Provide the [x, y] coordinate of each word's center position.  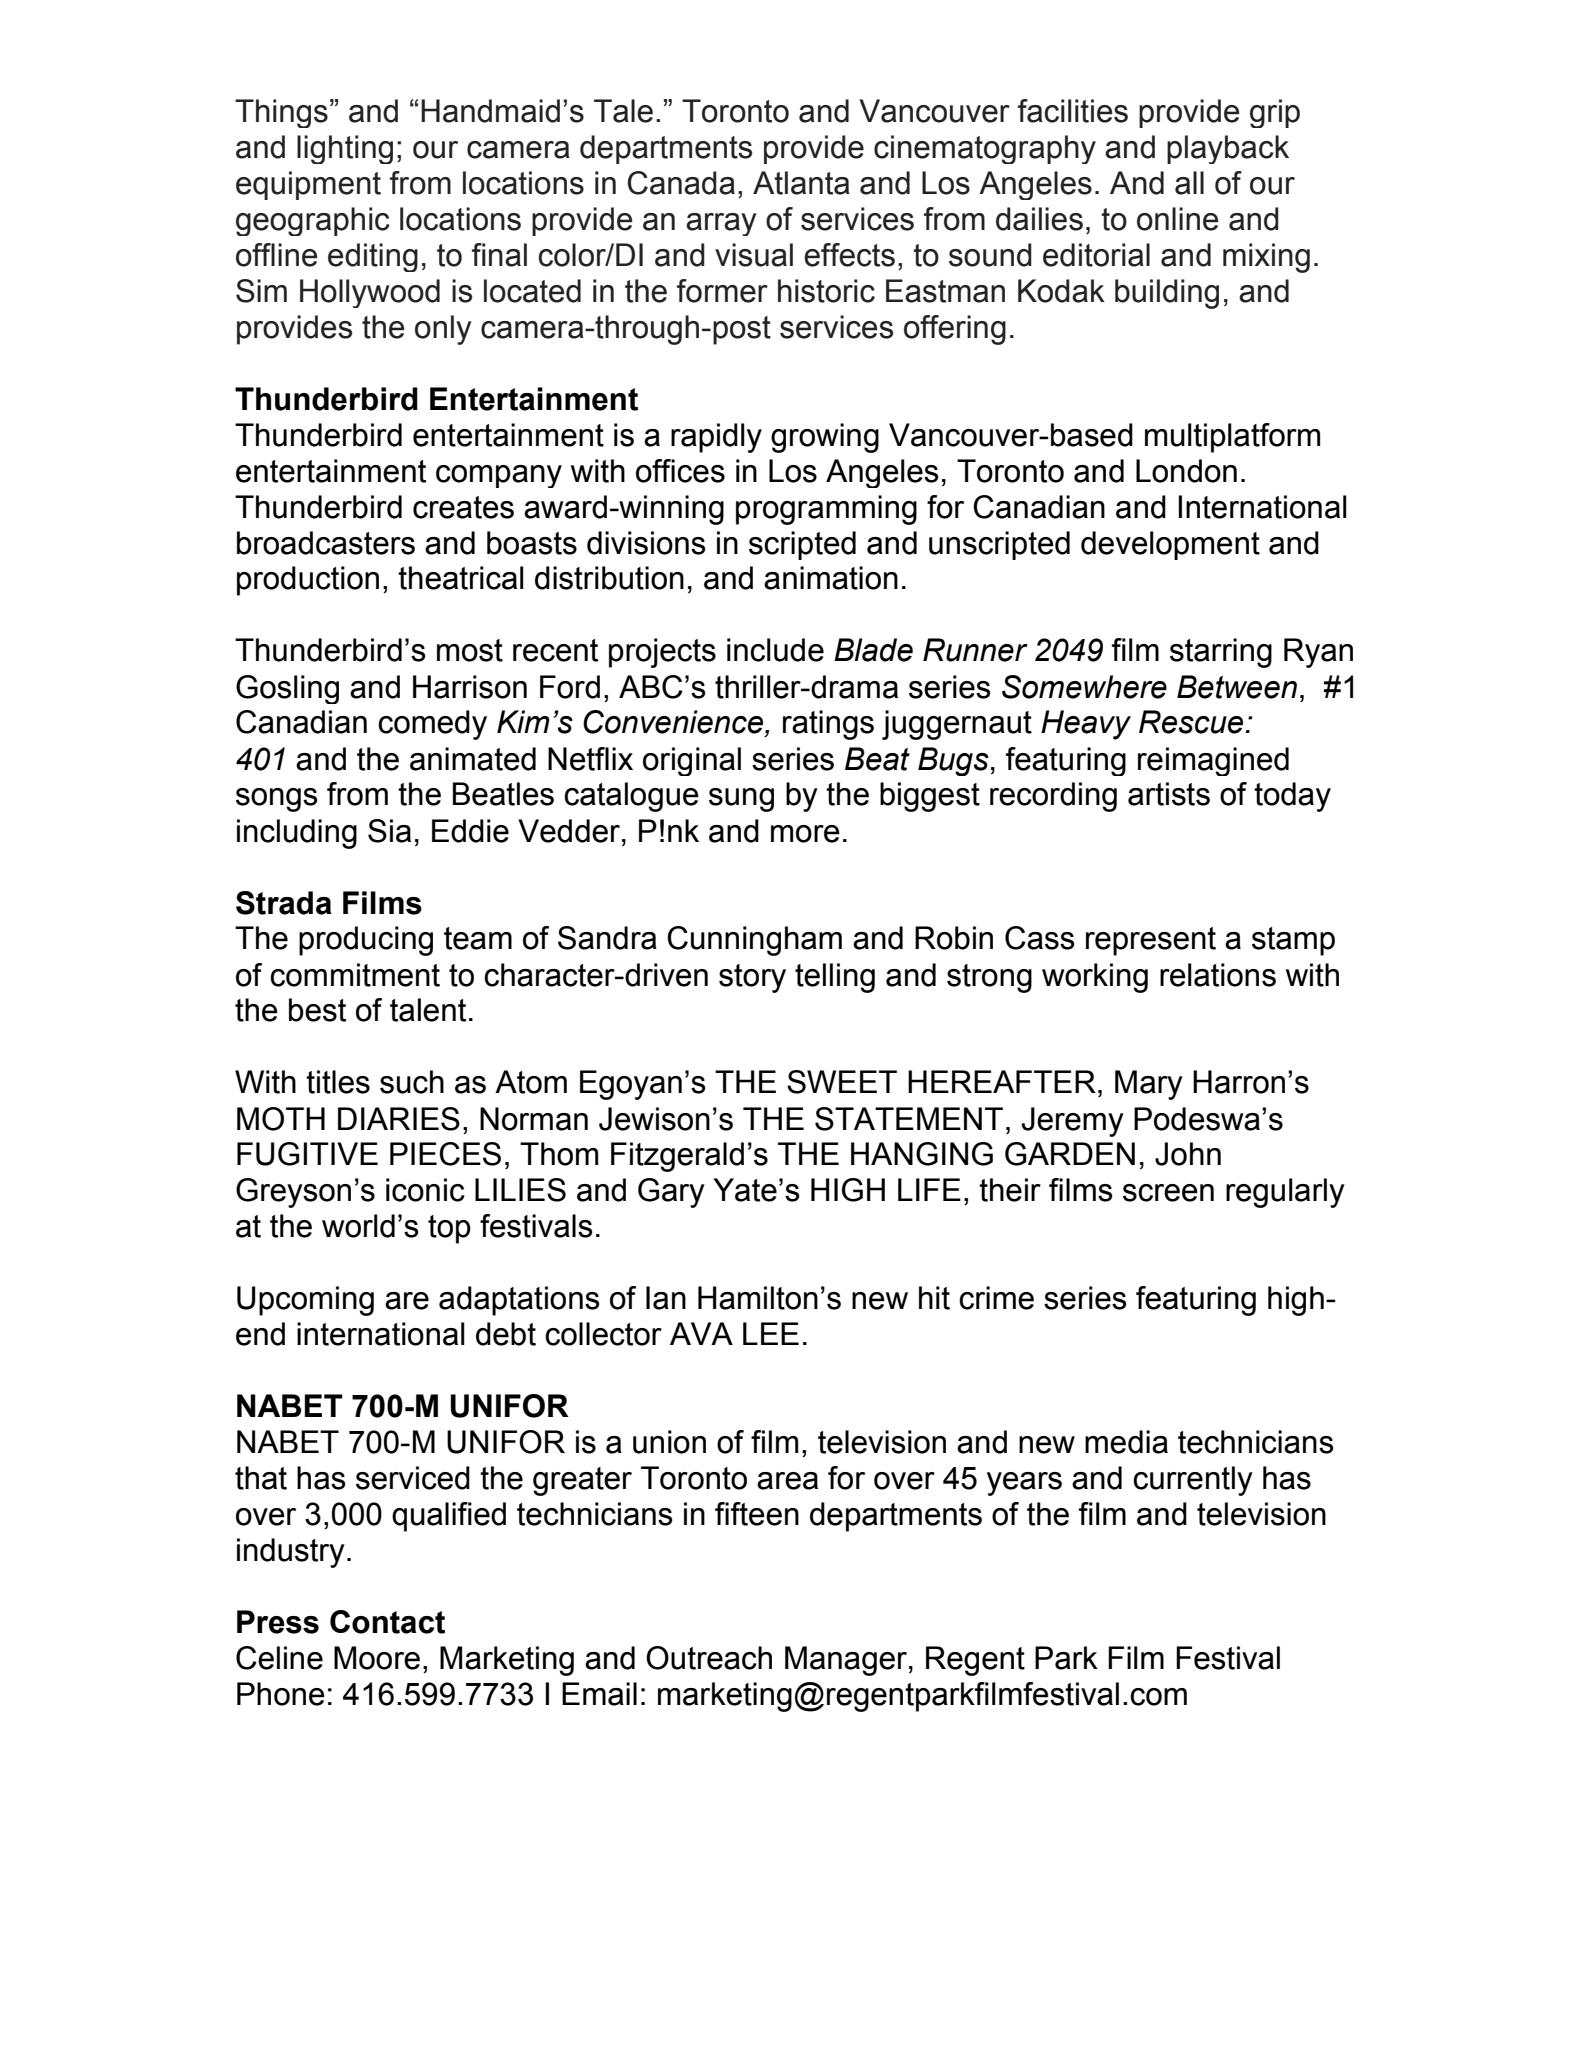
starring [1221, 653]
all [1189, 183]
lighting [345, 149]
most [470, 650]
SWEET [842, 1082]
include [775, 650]
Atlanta [801, 183]
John [1188, 1154]
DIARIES [399, 1119]
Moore [377, 1658]
